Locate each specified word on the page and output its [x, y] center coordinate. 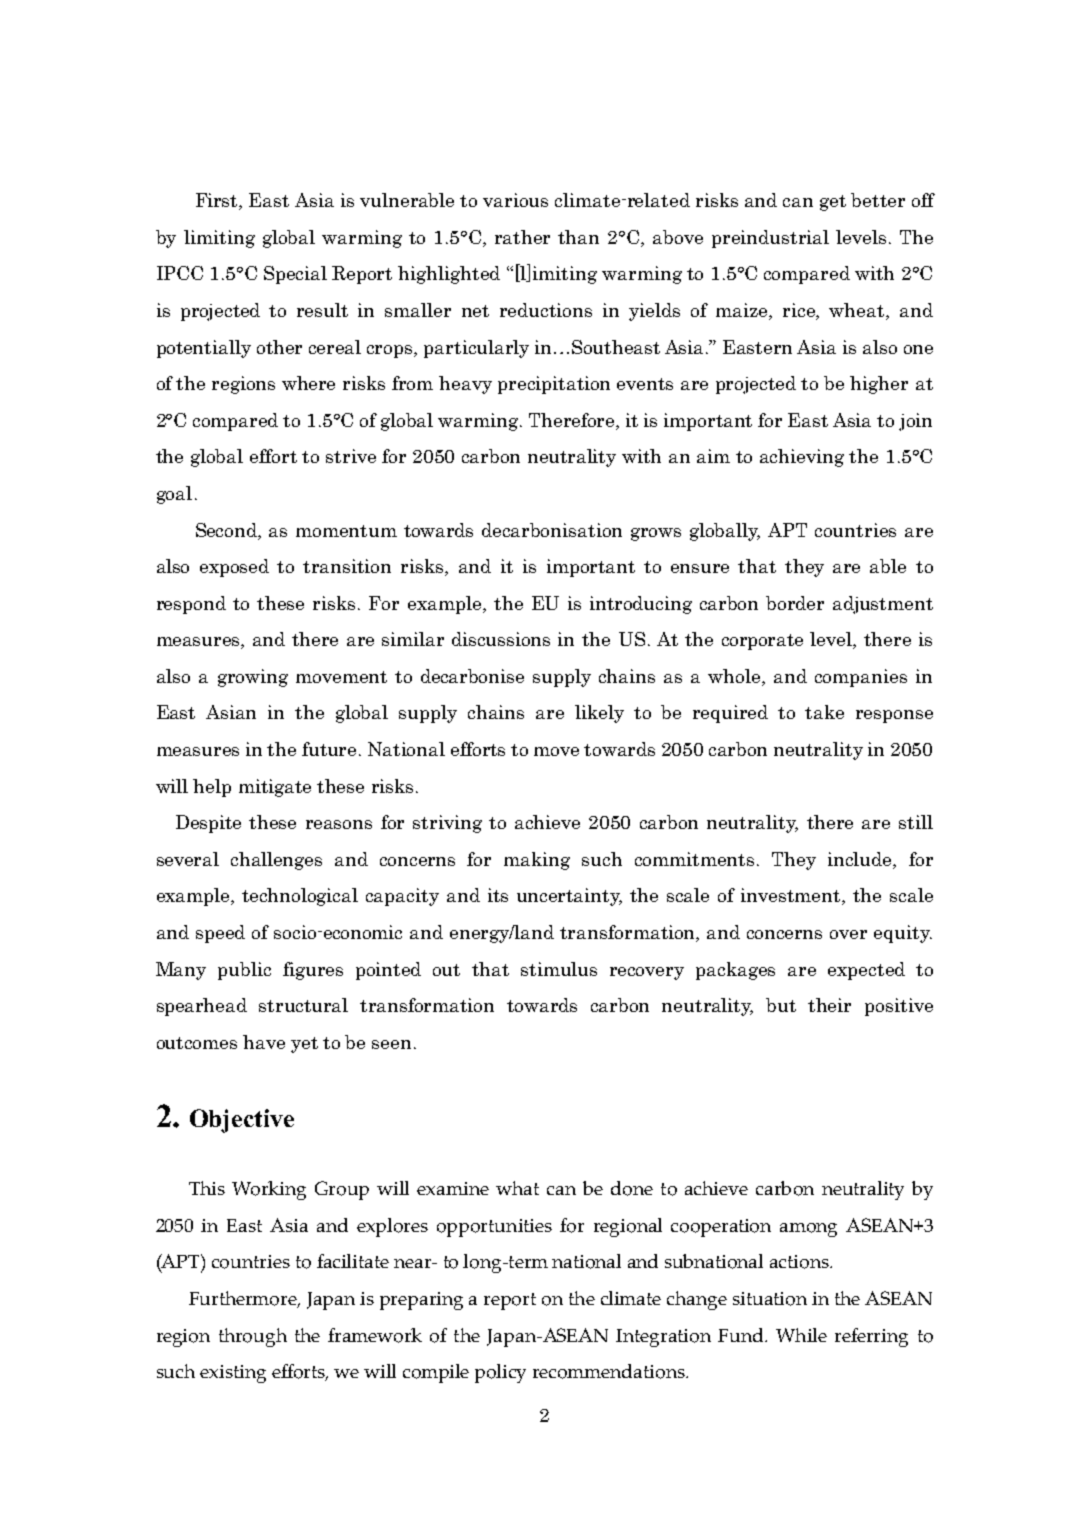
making [537, 861]
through [253, 1337]
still [916, 822]
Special [295, 275]
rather [522, 237]
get [833, 203]
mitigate [275, 788]
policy [500, 1373]
